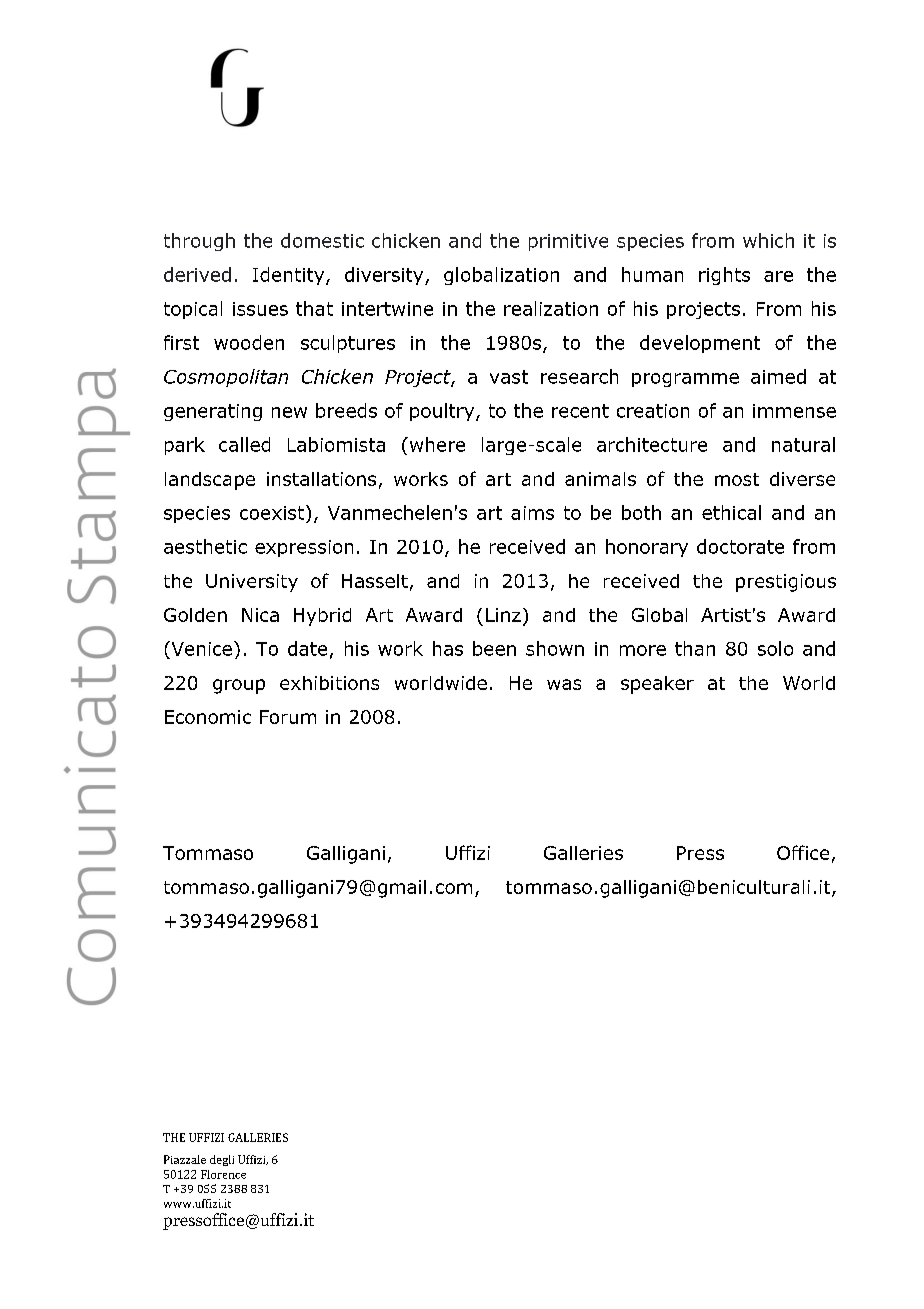  Describe the element at coordinates (288, 717) in the screenshot. I see `Forum` at that location.
